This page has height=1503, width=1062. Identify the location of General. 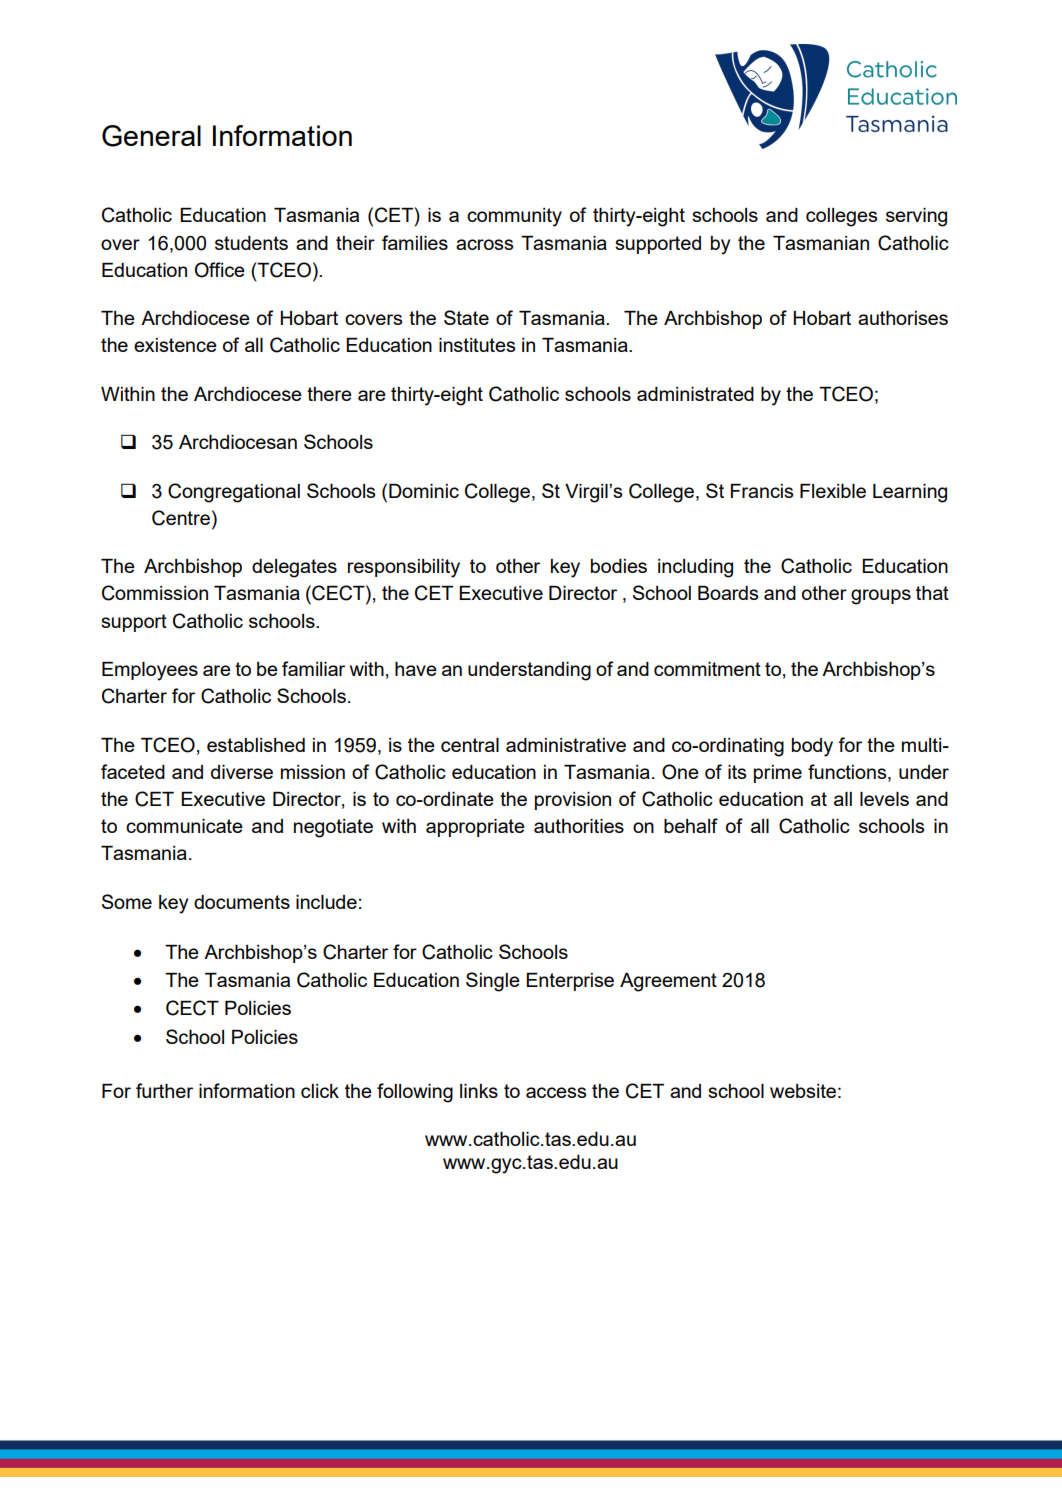
(151, 136).
